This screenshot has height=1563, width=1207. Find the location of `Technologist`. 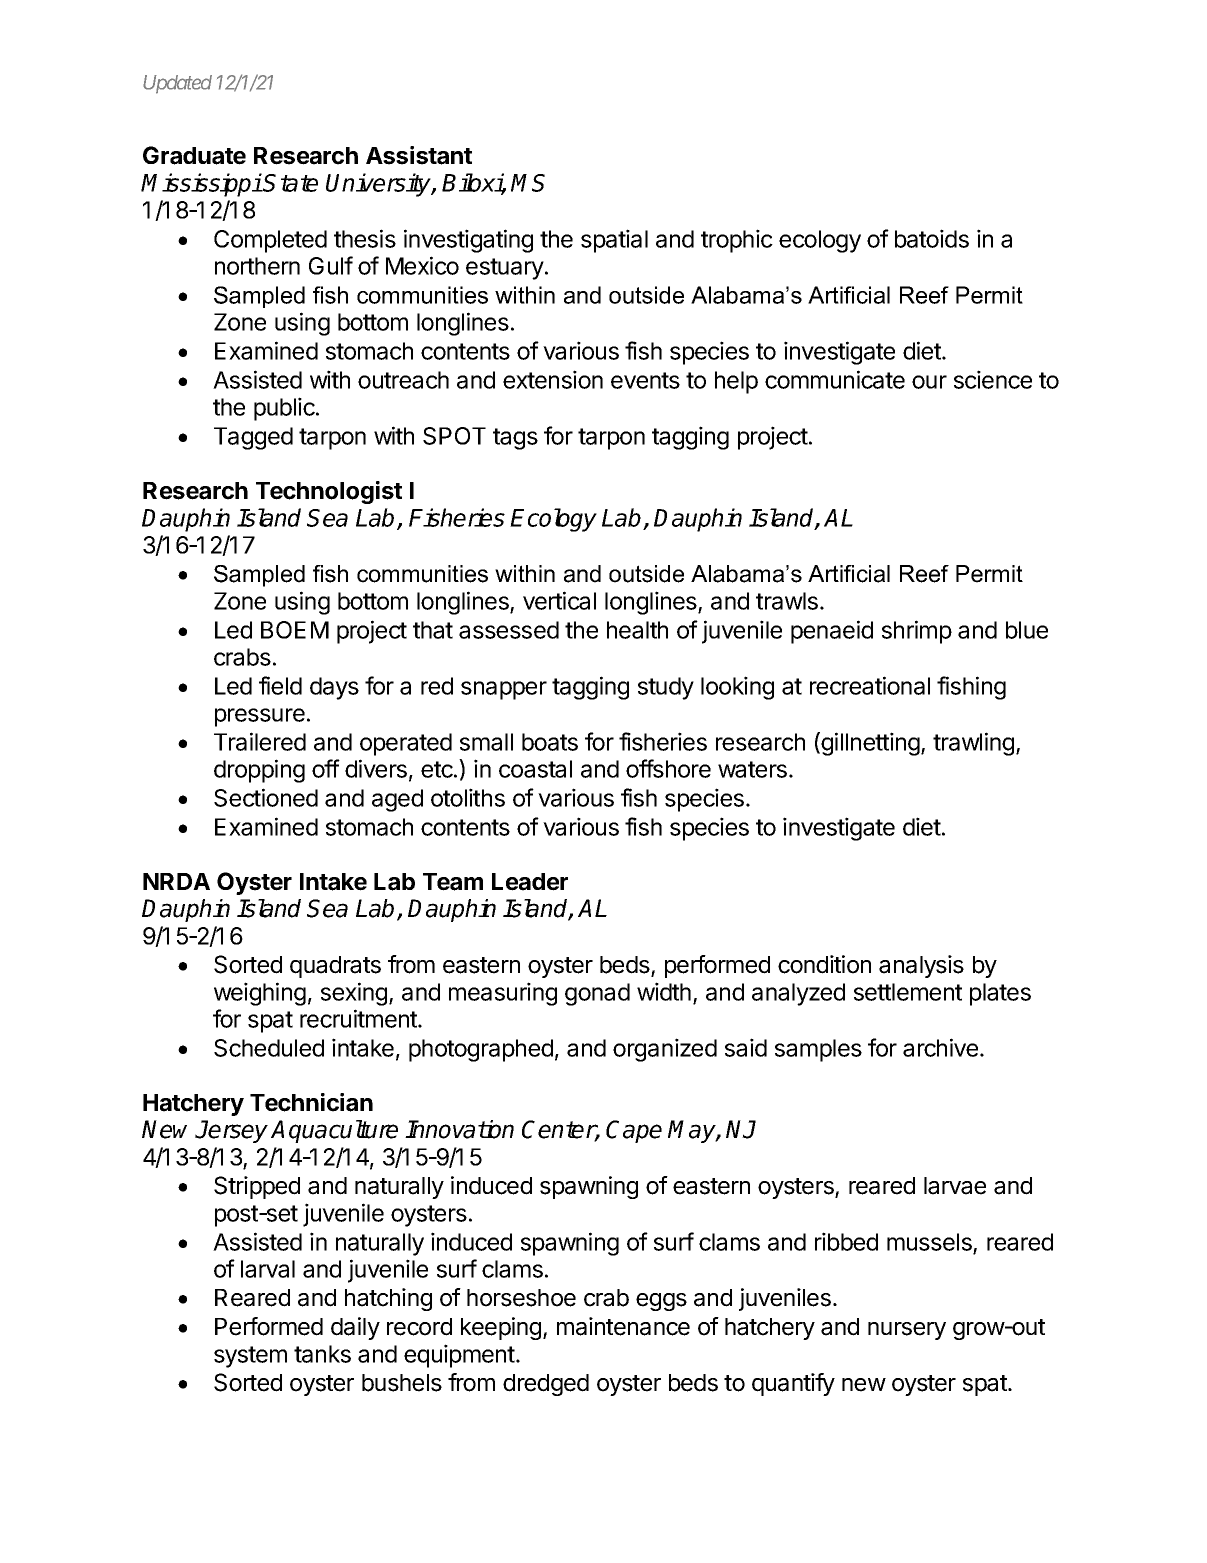

Technologist is located at coordinates (329, 492).
